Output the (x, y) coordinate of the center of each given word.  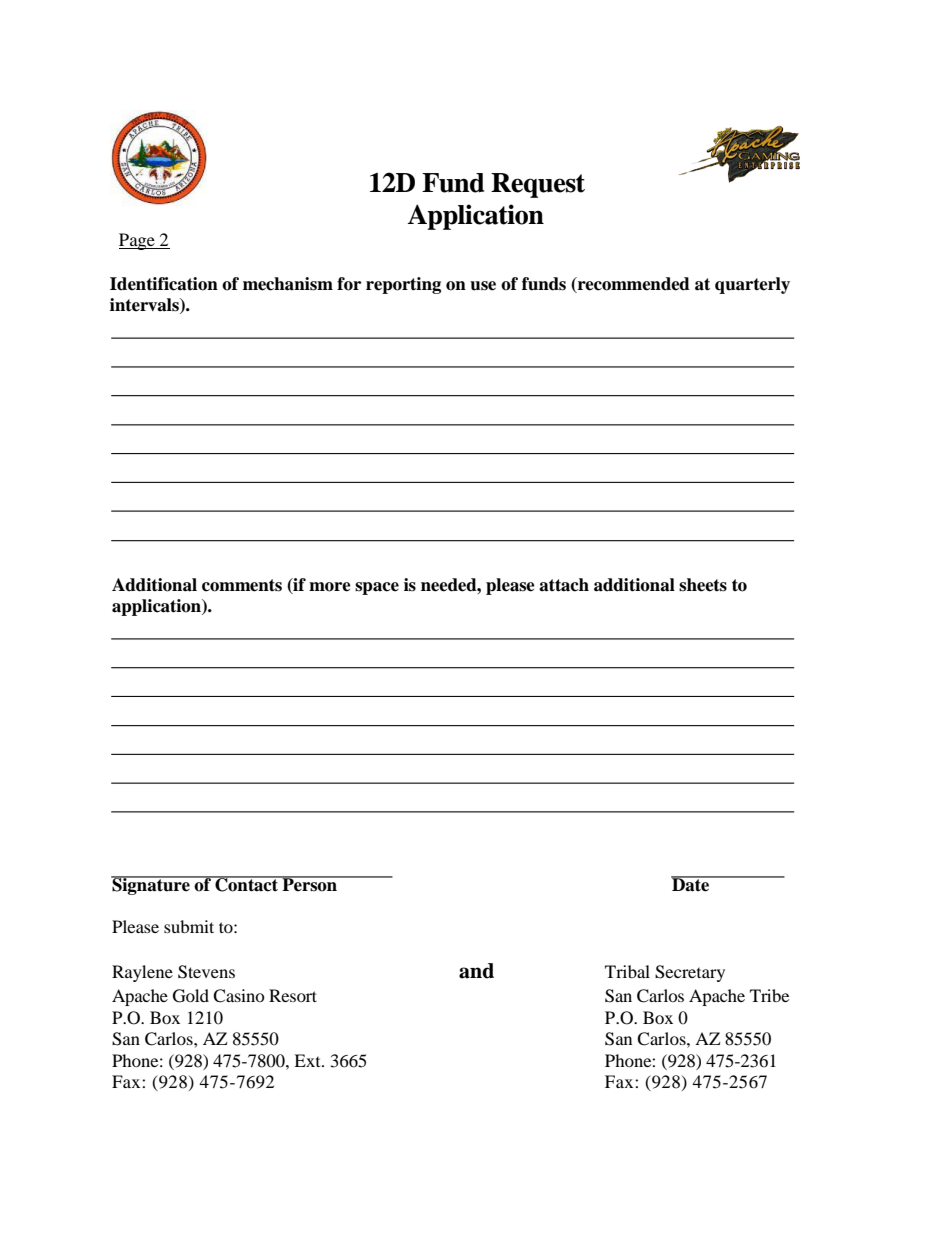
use (483, 286)
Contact (246, 884)
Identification (164, 284)
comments (242, 585)
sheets (703, 585)
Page (138, 241)
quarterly (752, 285)
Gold (191, 996)
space (377, 588)
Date (691, 884)
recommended (633, 285)
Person (310, 884)
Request (538, 185)
